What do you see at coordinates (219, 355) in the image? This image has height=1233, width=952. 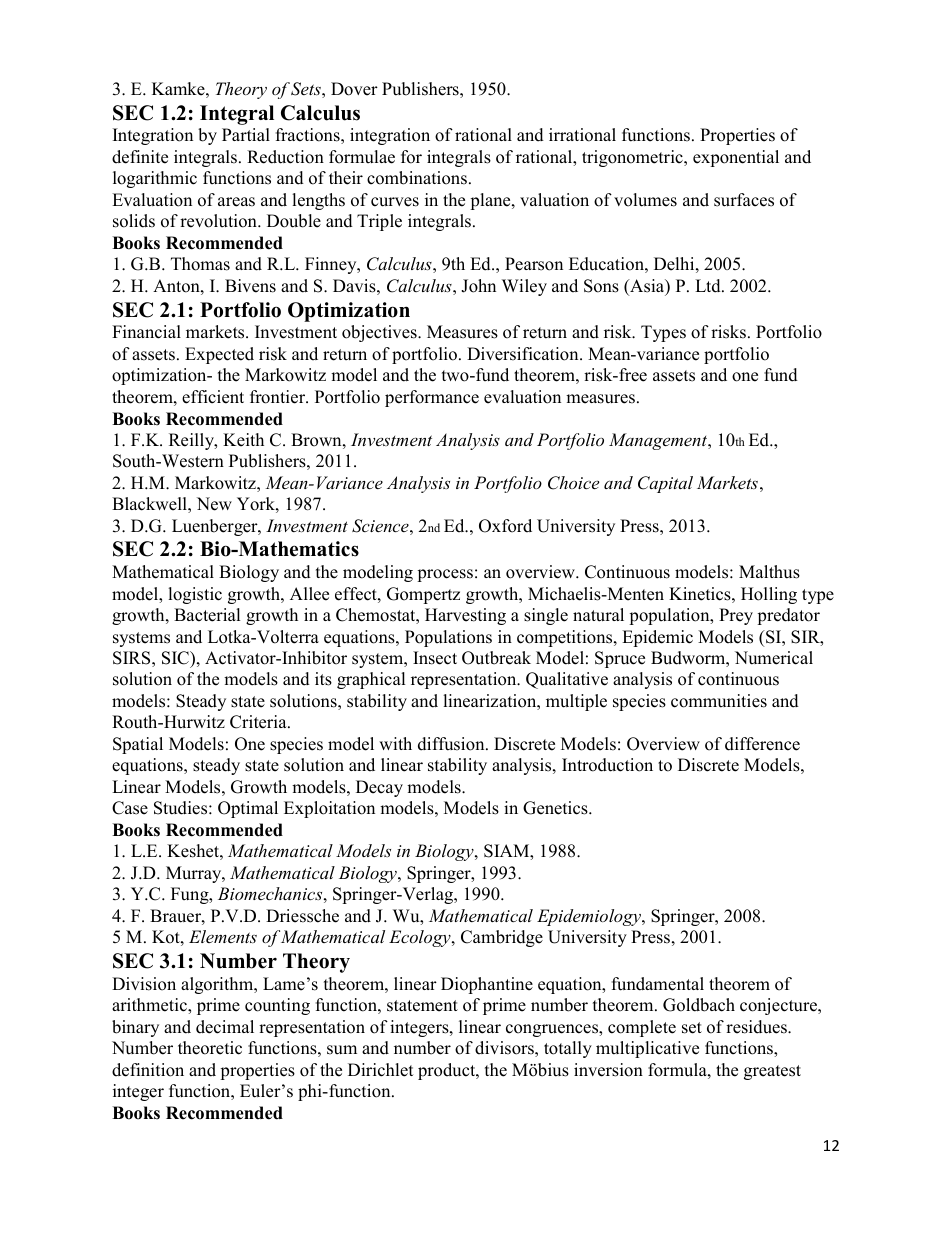 I see `Expected` at bounding box center [219, 355].
